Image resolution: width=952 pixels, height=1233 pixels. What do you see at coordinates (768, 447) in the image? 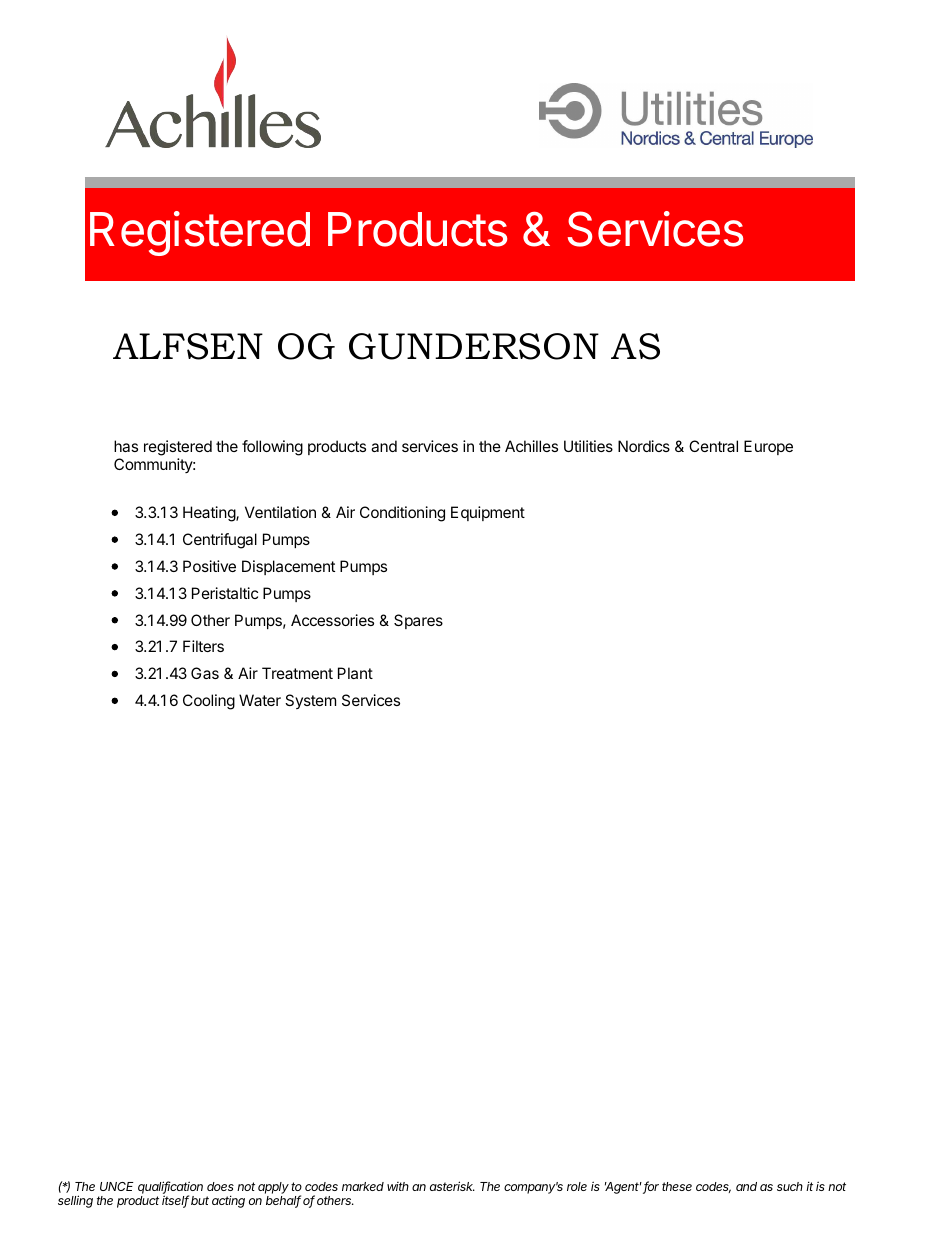
I see `Europe` at bounding box center [768, 447].
